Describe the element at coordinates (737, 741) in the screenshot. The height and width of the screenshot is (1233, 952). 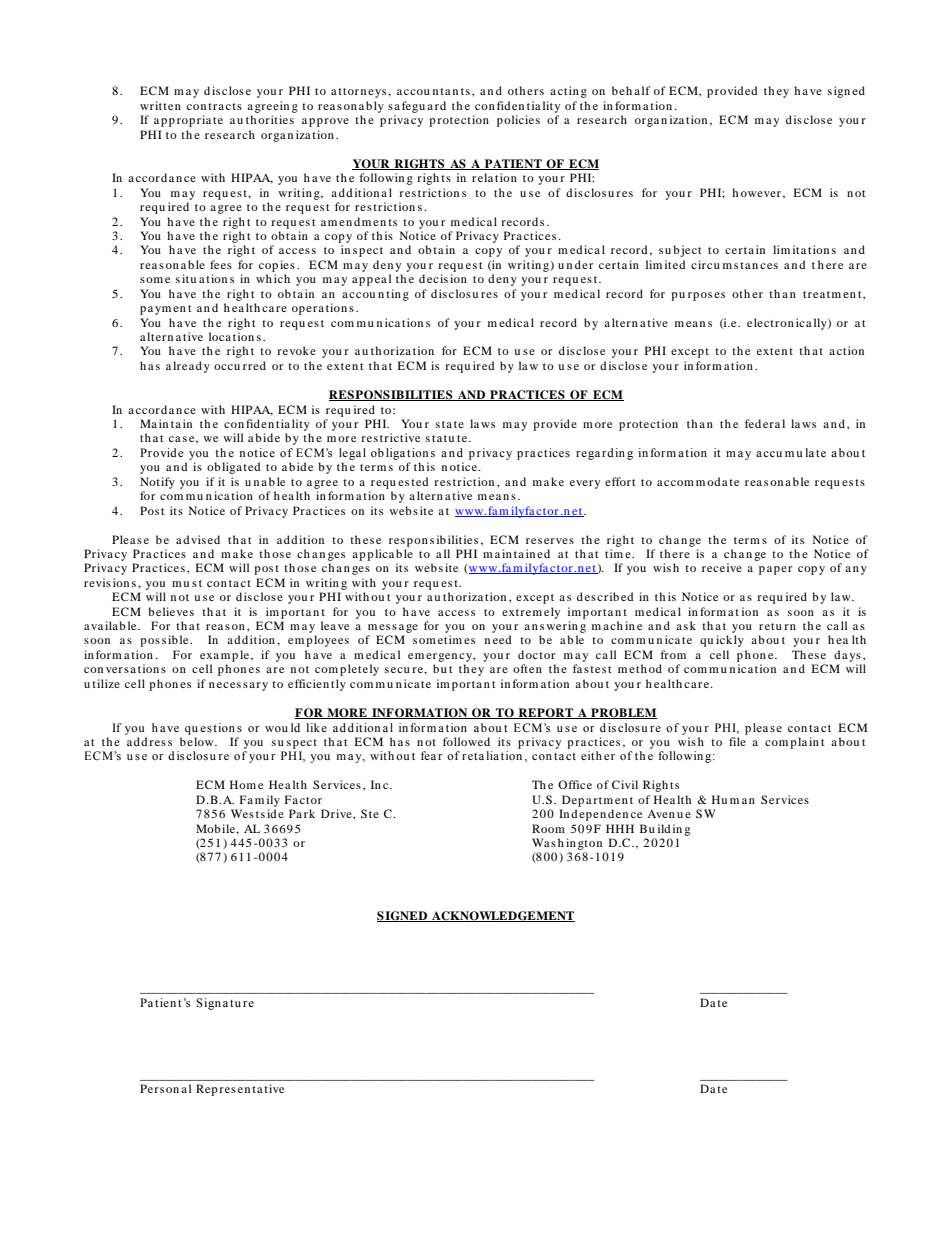
I see `file` at that location.
